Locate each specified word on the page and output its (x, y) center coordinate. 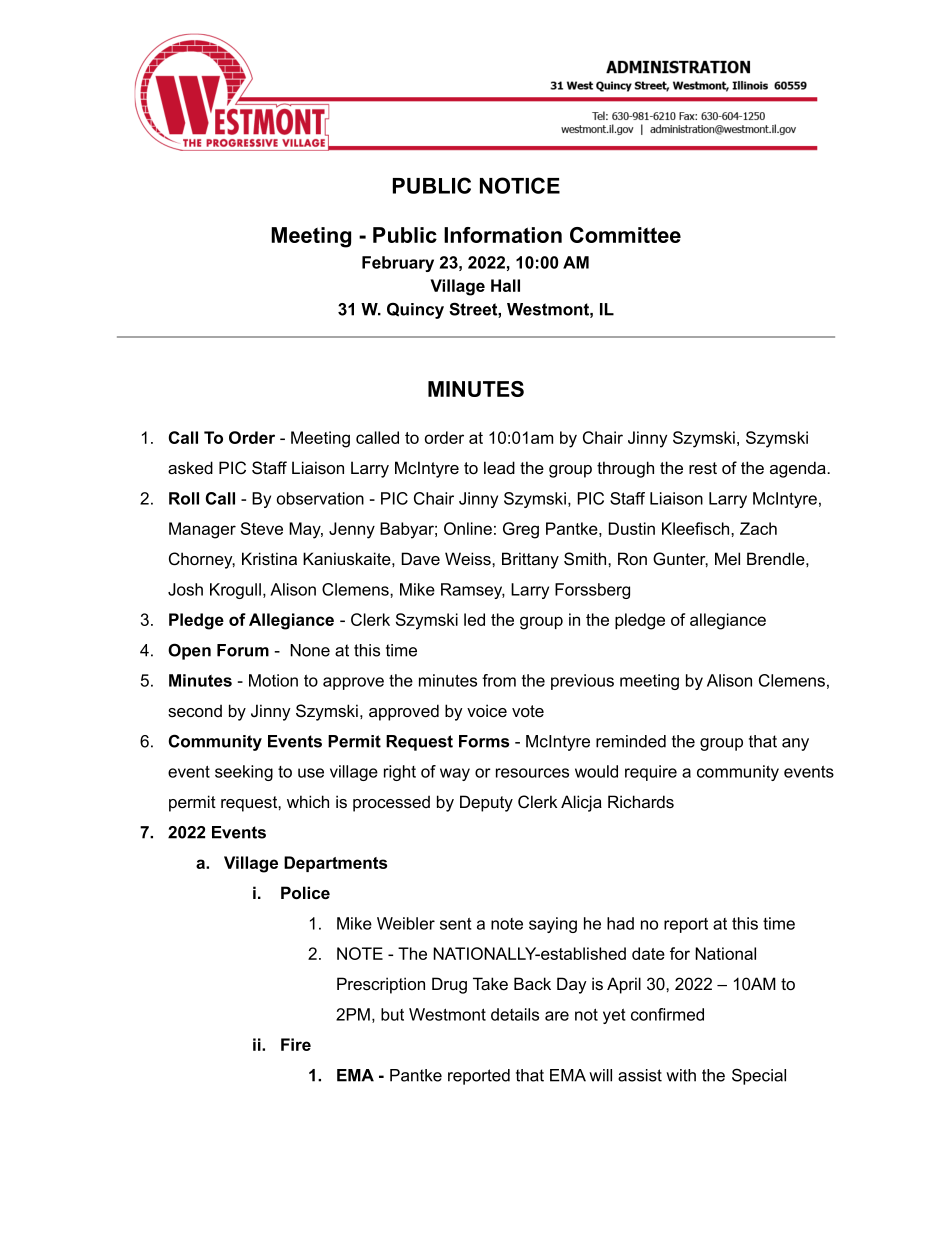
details (515, 1014)
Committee (625, 235)
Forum (243, 650)
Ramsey (473, 591)
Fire (296, 1044)
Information (503, 235)
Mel (727, 558)
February (398, 264)
